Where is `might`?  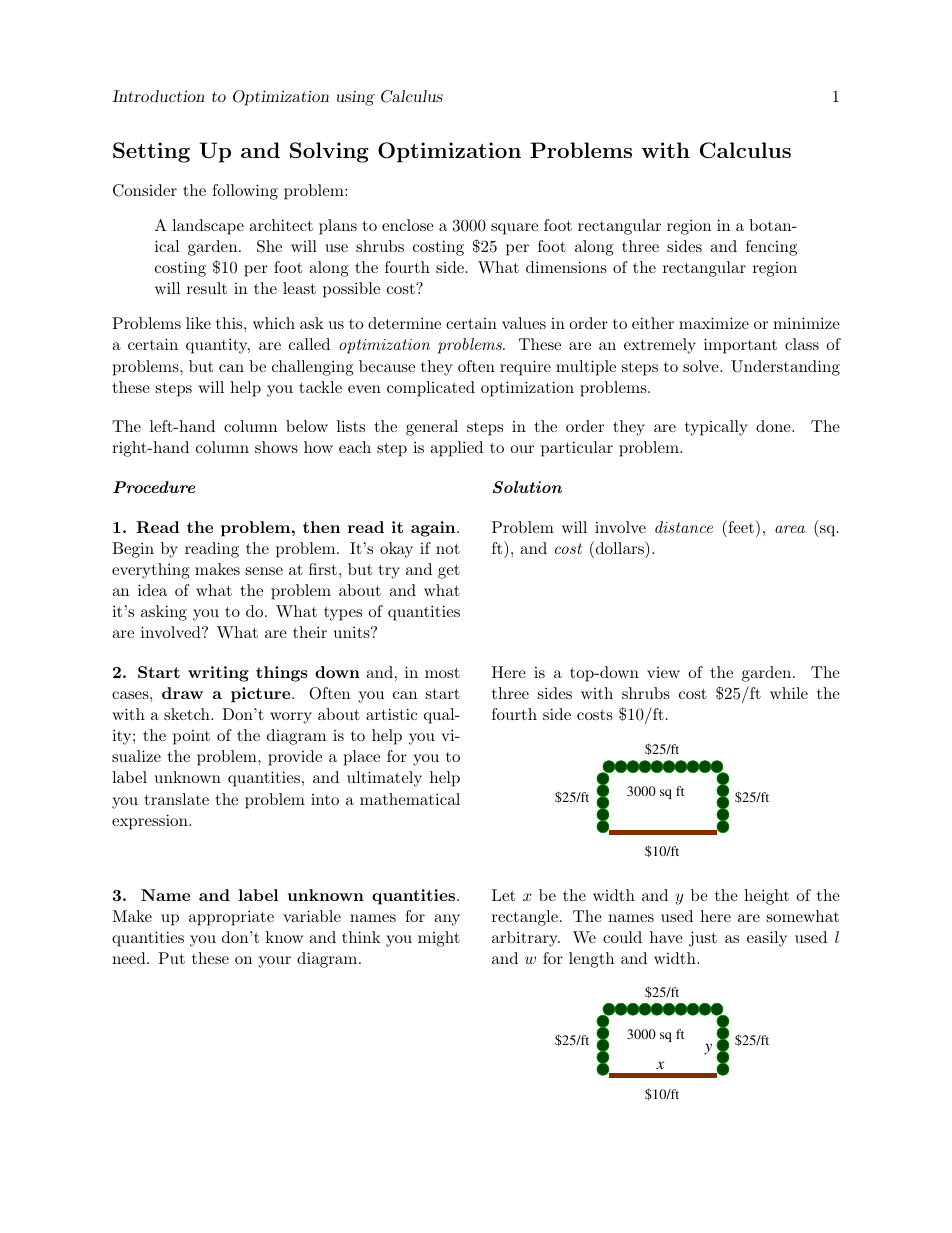
might is located at coordinates (439, 939).
